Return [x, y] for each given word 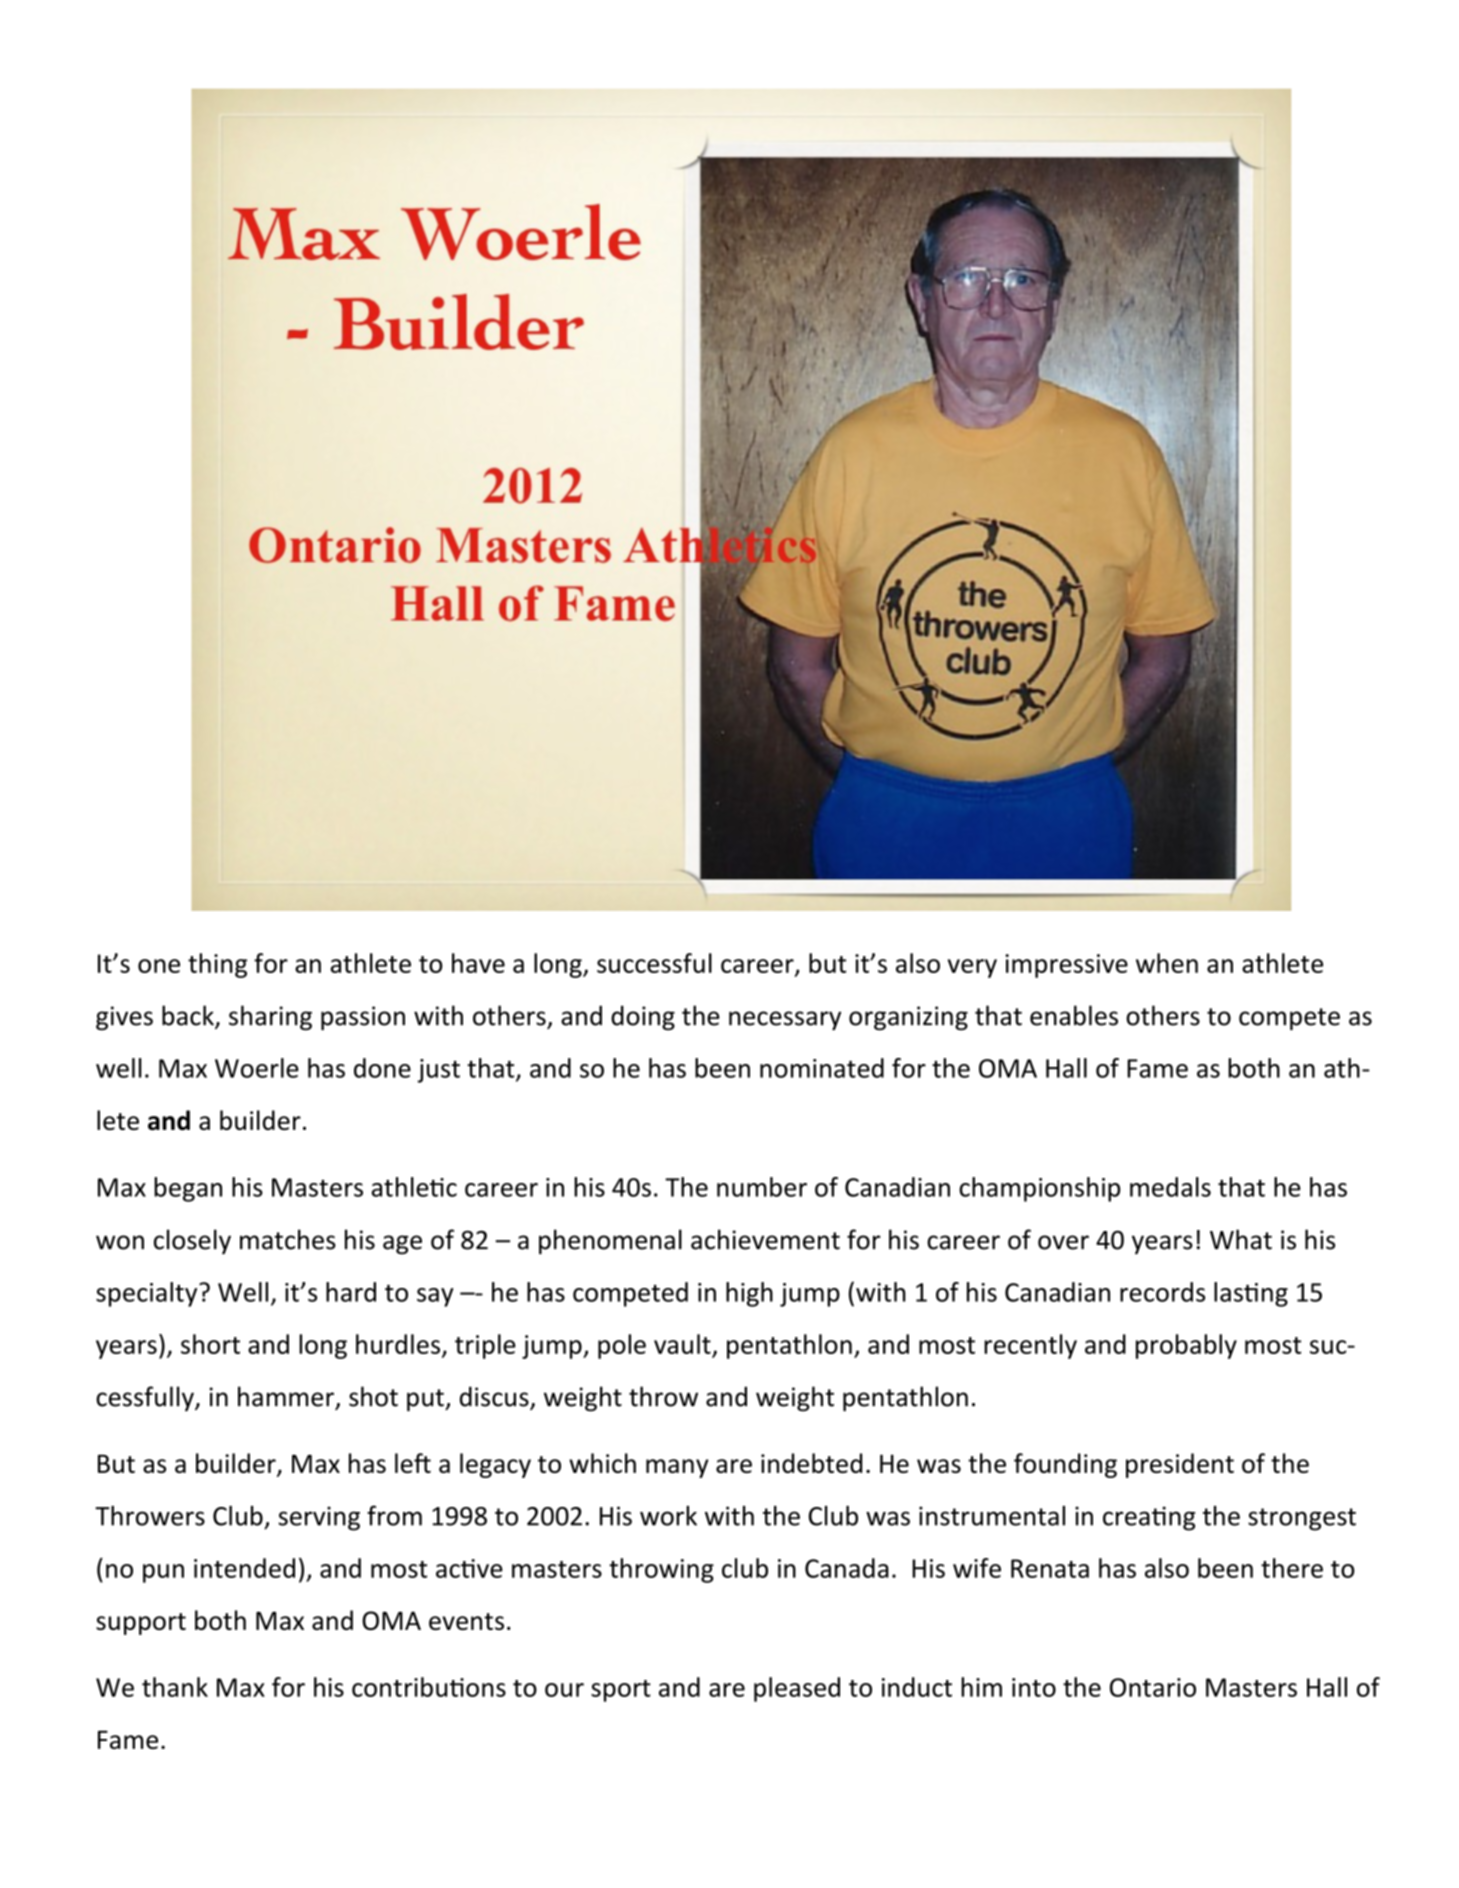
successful [654, 963]
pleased [797, 1689]
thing [217, 965]
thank [175, 1687]
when [1167, 963]
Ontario [1153, 1687]
